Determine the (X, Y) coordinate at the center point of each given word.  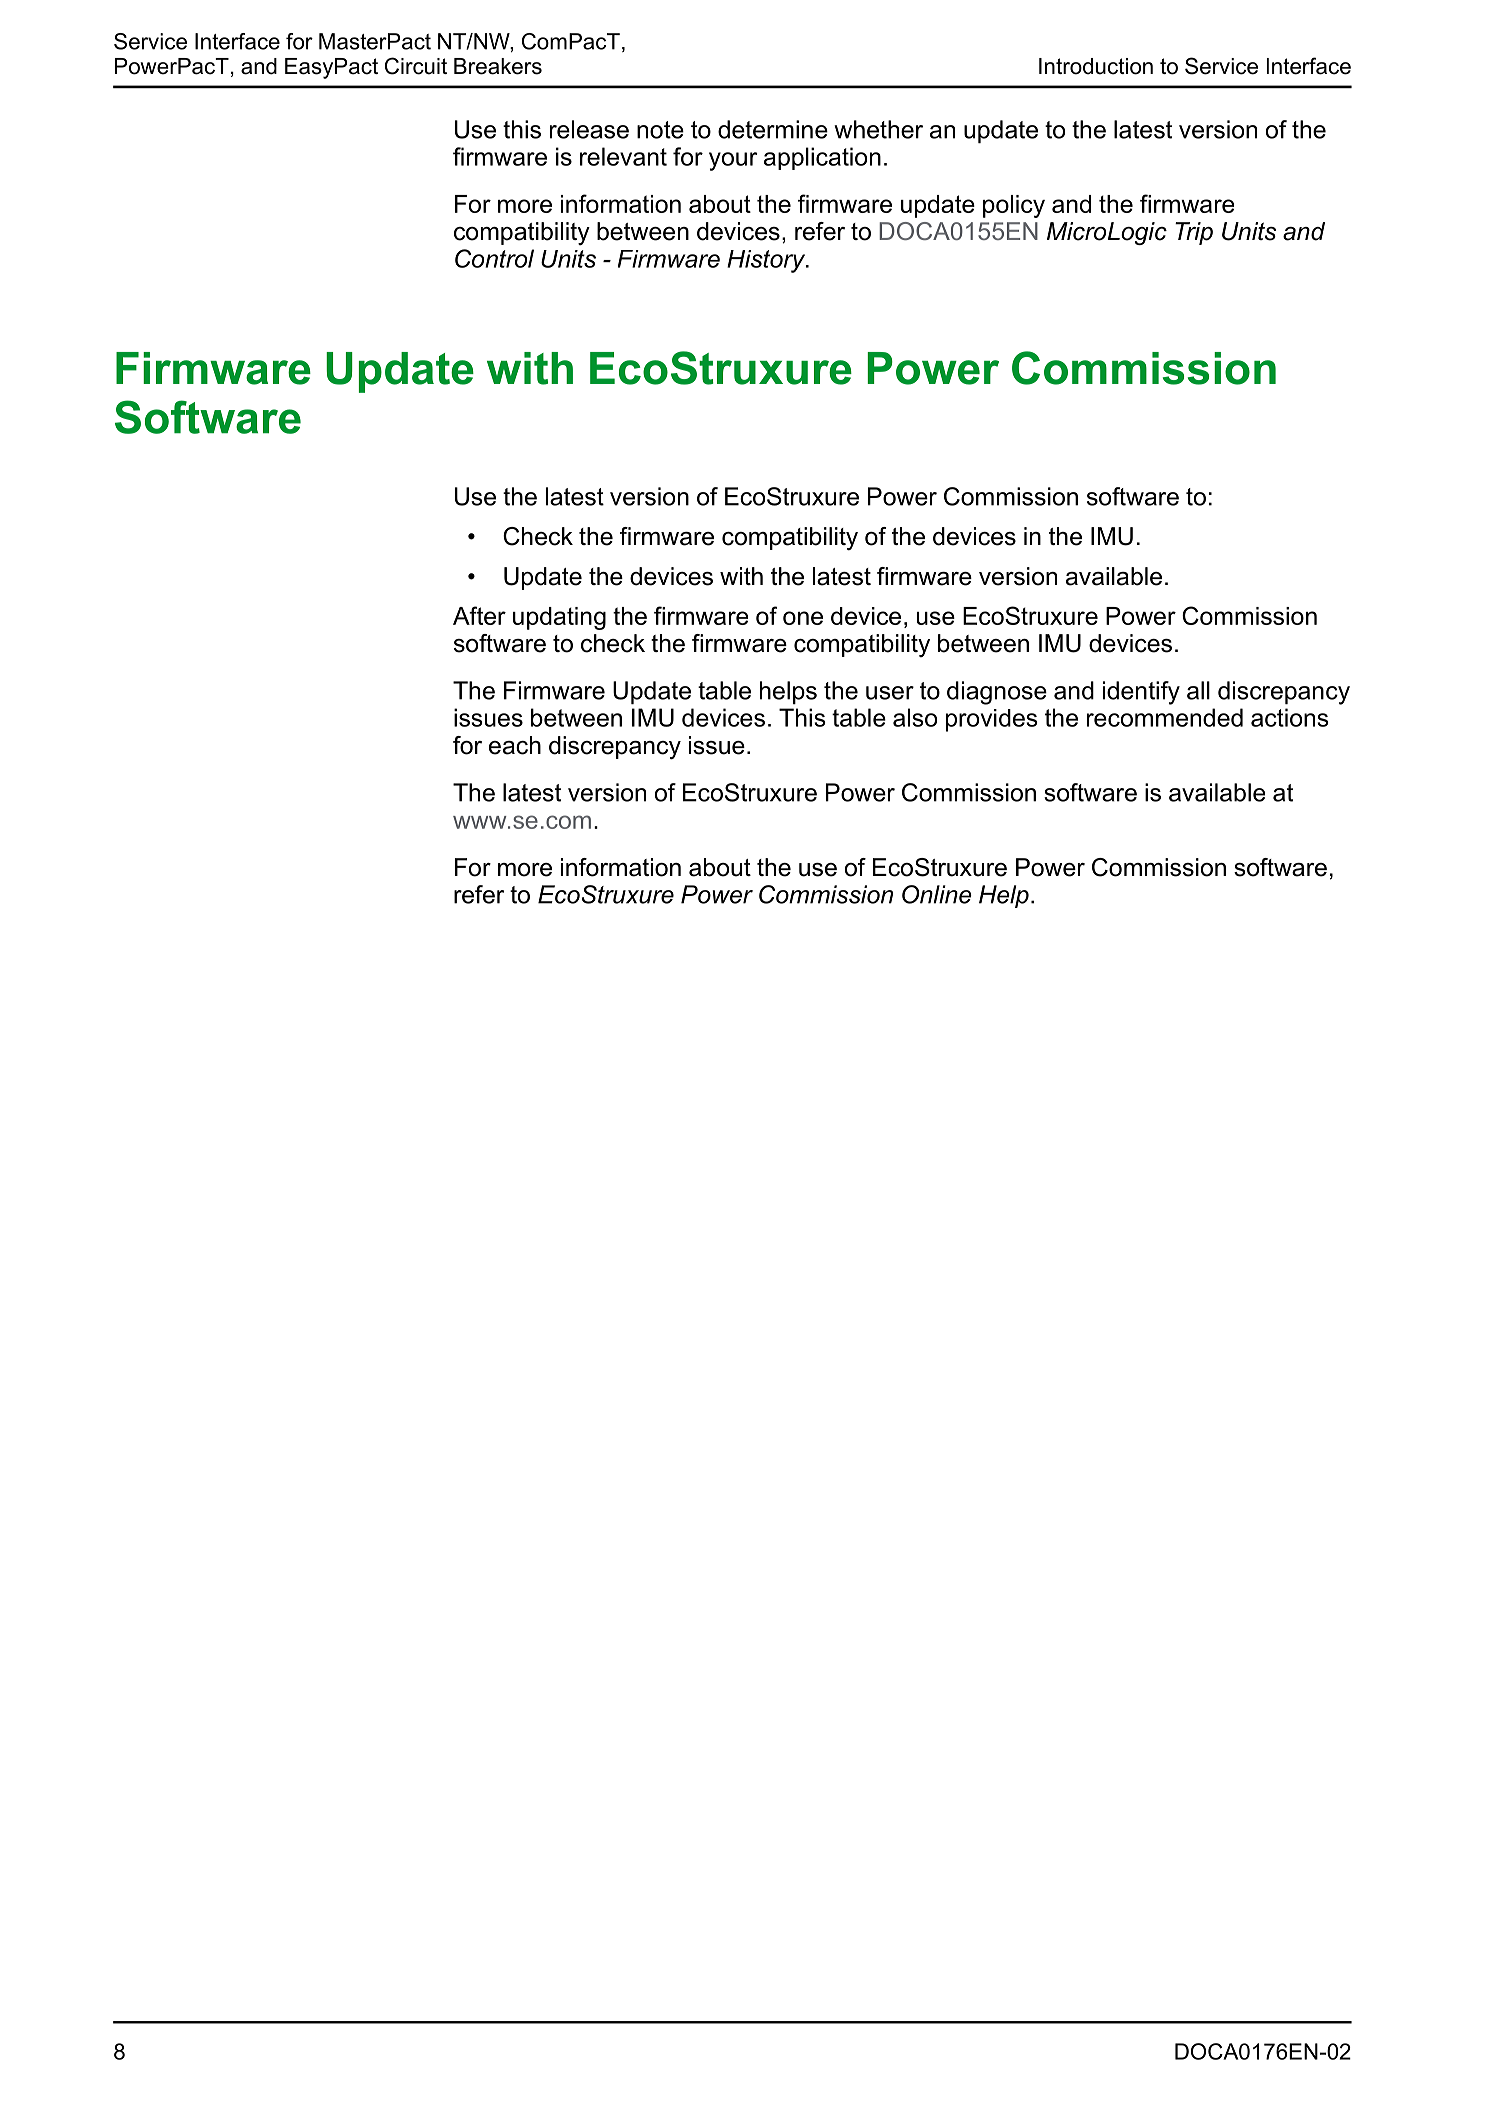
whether (878, 129)
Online (937, 894)
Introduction (1096, 66)
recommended (1165, 717)
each (515, 745)
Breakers (498, 66)
